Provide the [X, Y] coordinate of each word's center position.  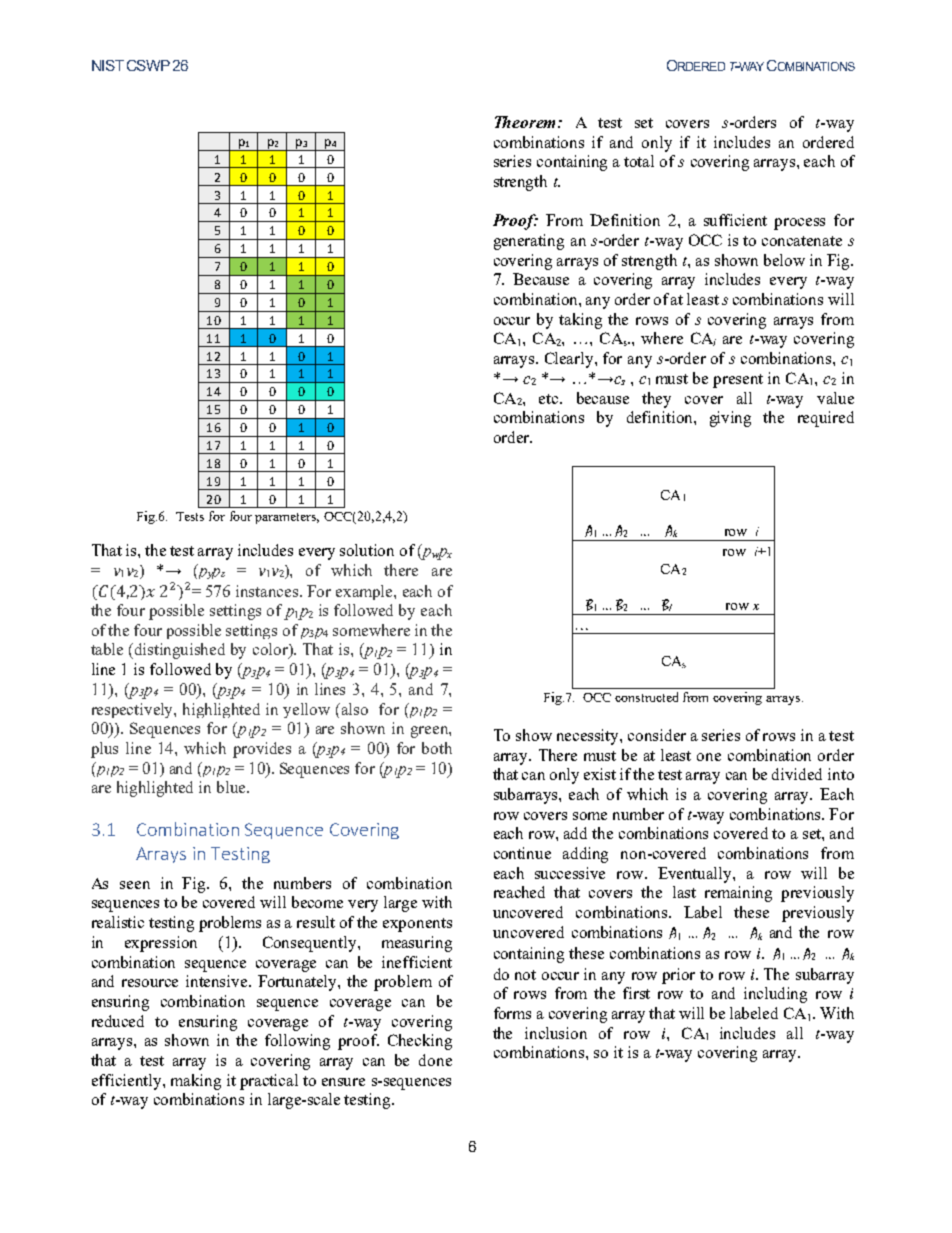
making [196, 1082]
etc [550, 399]
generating [529, 242]
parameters [287, 518]
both [437, 748]
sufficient [735, 220]
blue [232, 787]
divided [797, 774]
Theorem [525, 122]
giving [730, 419]
